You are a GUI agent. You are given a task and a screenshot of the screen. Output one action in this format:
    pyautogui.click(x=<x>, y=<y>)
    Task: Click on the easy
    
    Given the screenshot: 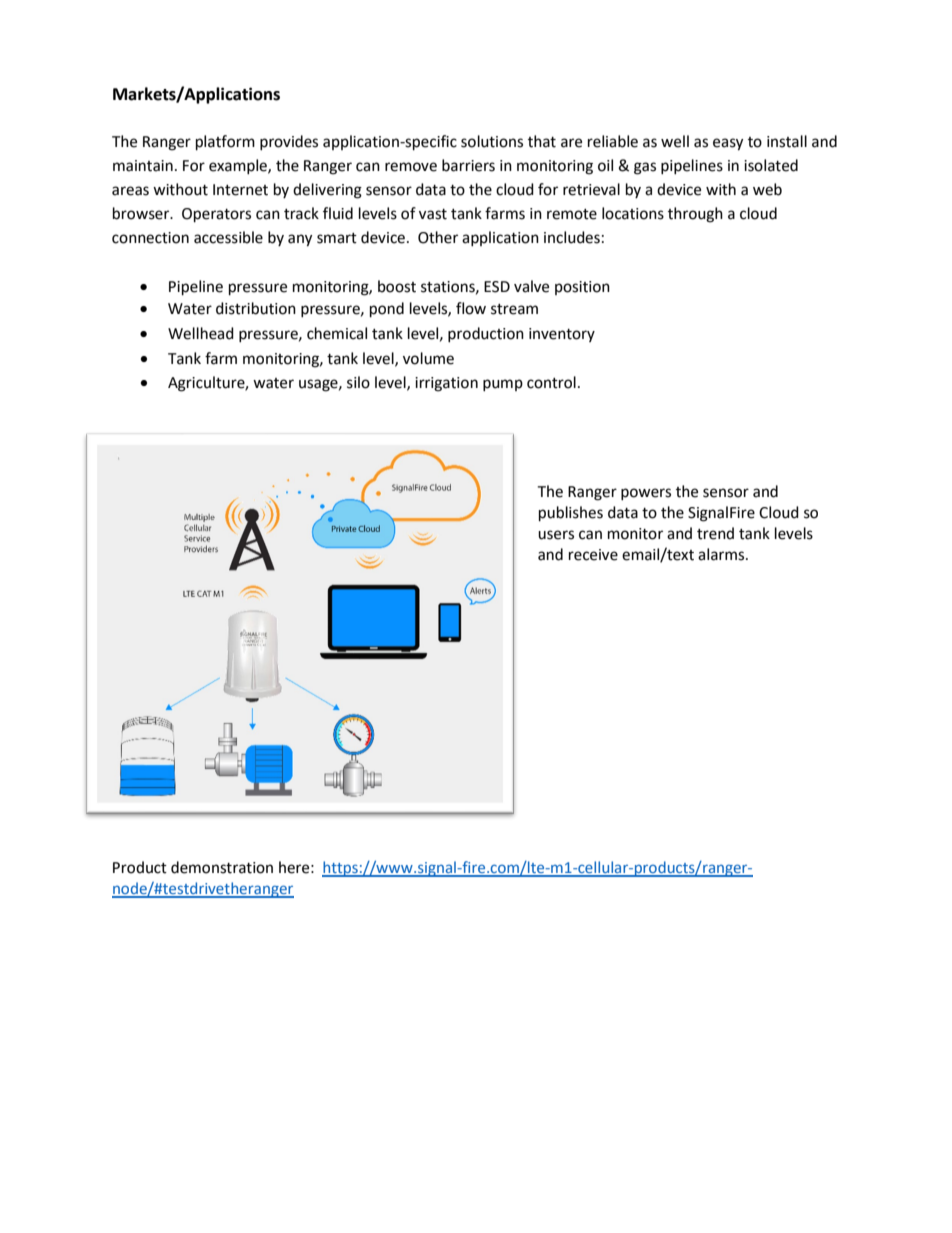 What is the action you would take?
    pyautogui.click(x=728, y=144)
